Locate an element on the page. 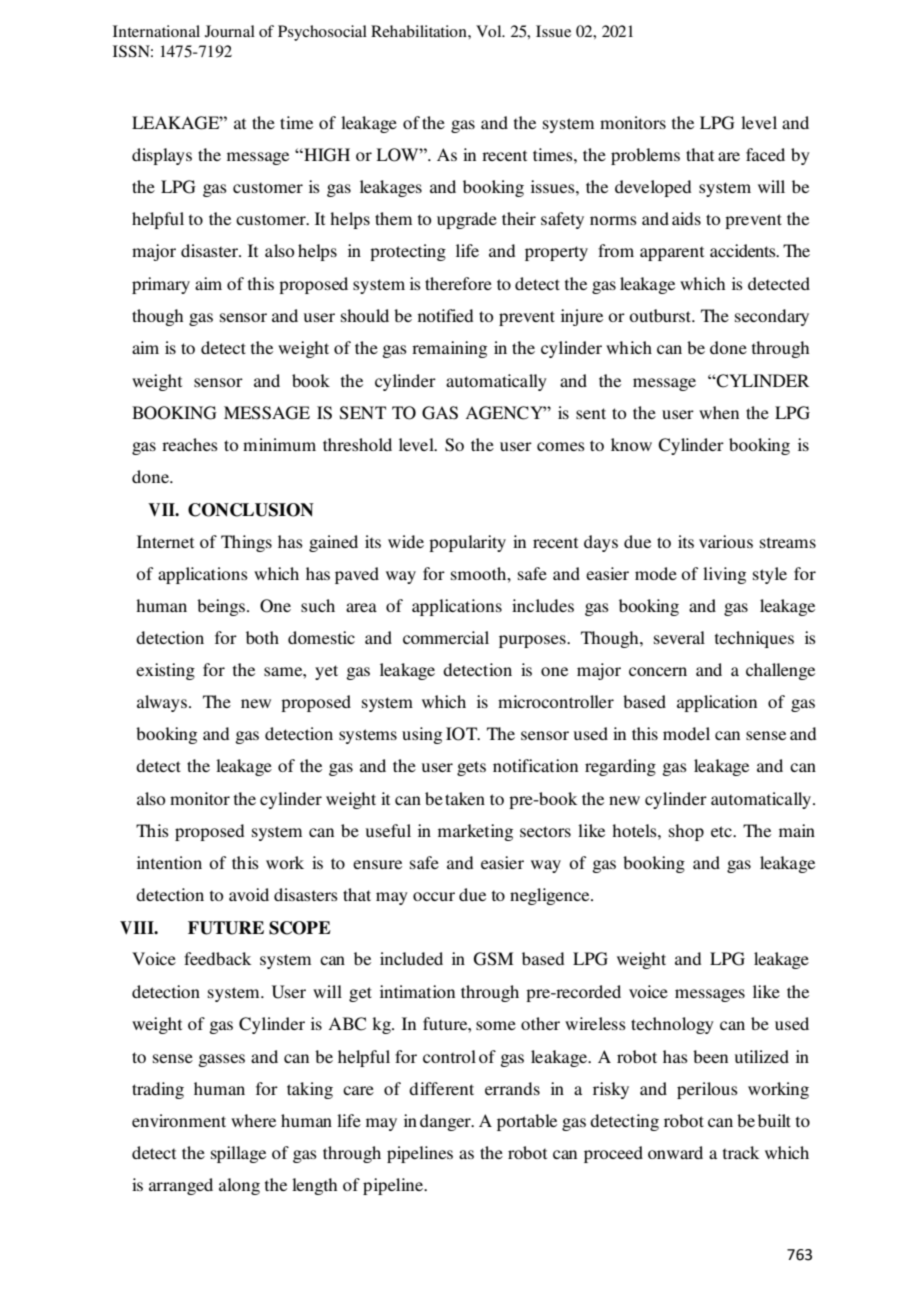 The height and width of the page is (1308, 924). danger is located at coordinates (446, 1122).
